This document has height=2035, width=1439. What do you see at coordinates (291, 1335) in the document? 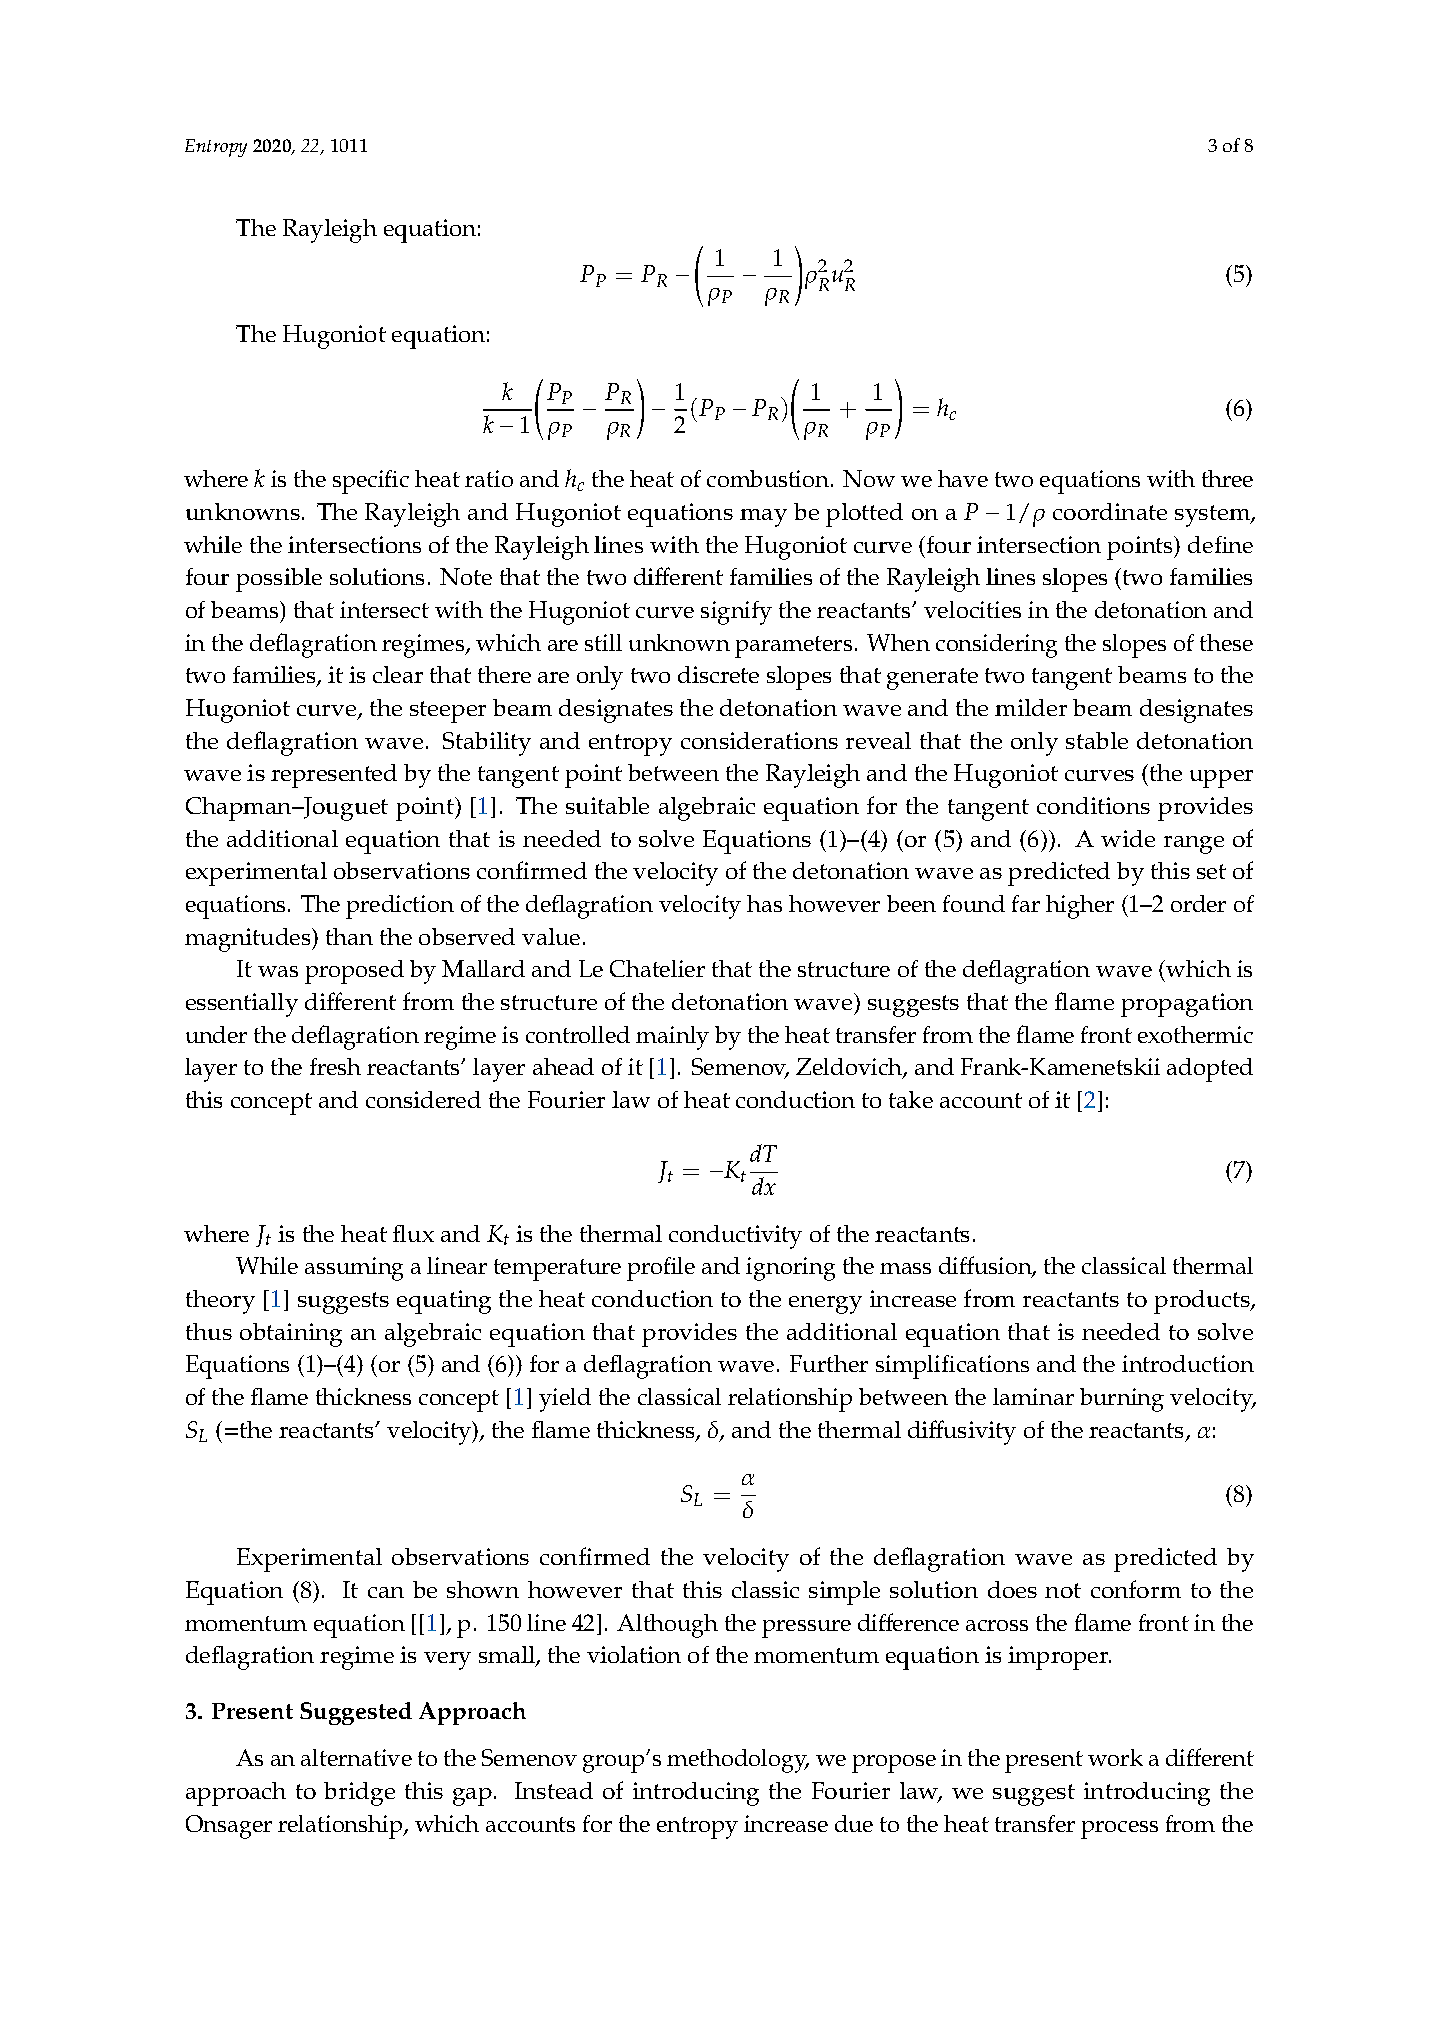
I see `obtaining` at bounding box center [291, 1335].
